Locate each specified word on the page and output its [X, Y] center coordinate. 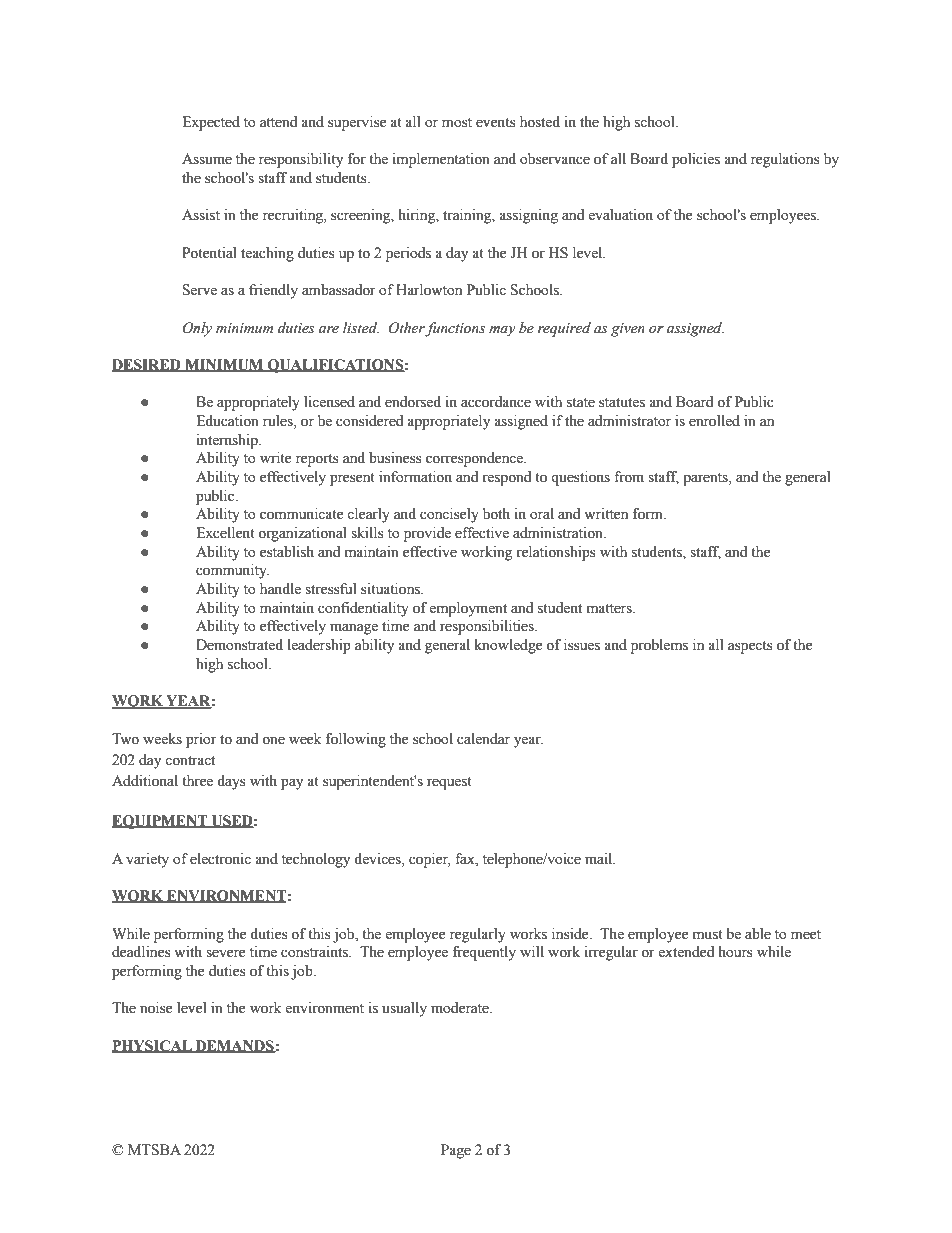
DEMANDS [234, 1046]
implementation [441, 160]
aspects [750, 647]
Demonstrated [239, 645]
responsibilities [488, 627]
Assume [207, 159]
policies [696, 160]
